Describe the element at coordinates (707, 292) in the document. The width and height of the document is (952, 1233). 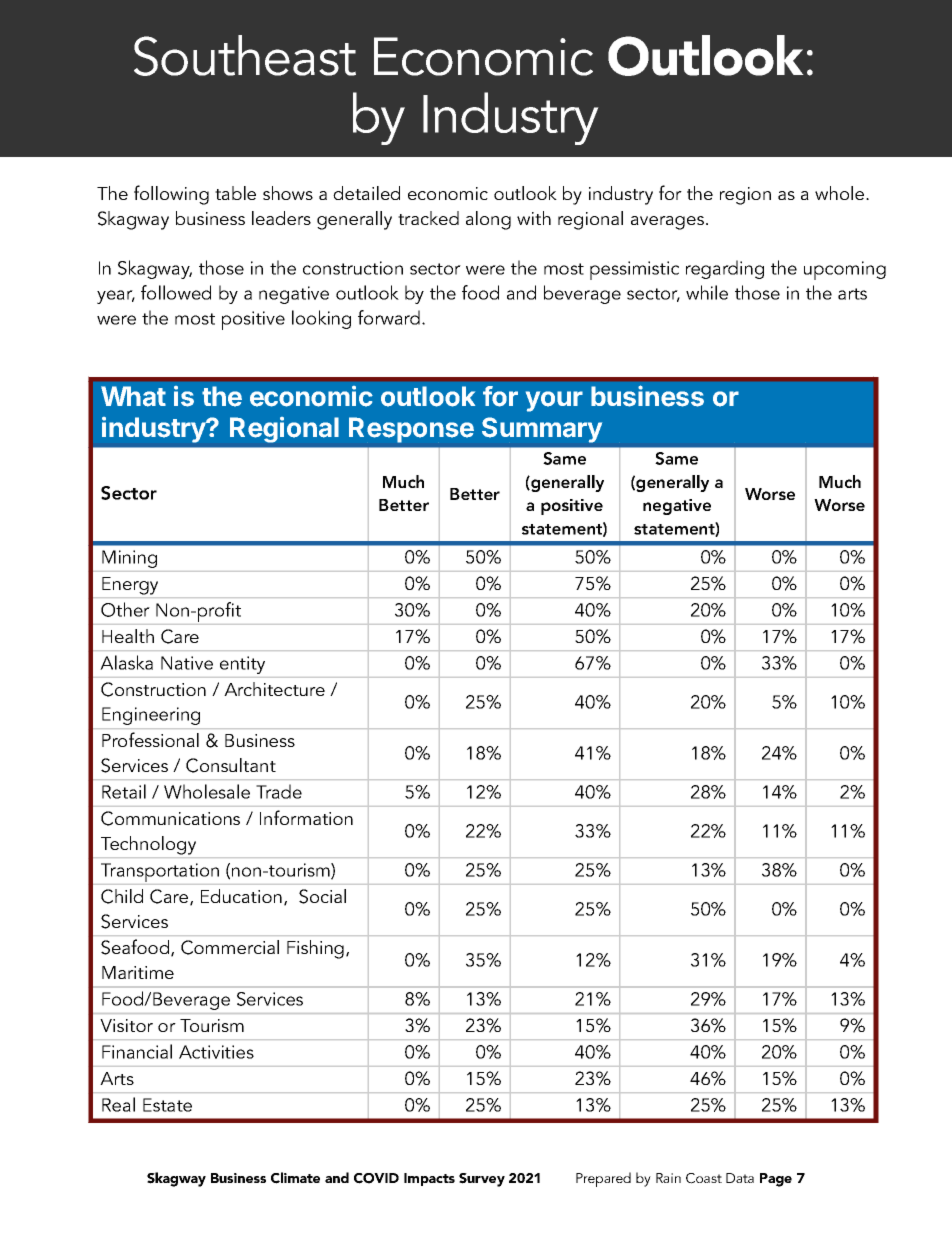
I see `while` at that location.
